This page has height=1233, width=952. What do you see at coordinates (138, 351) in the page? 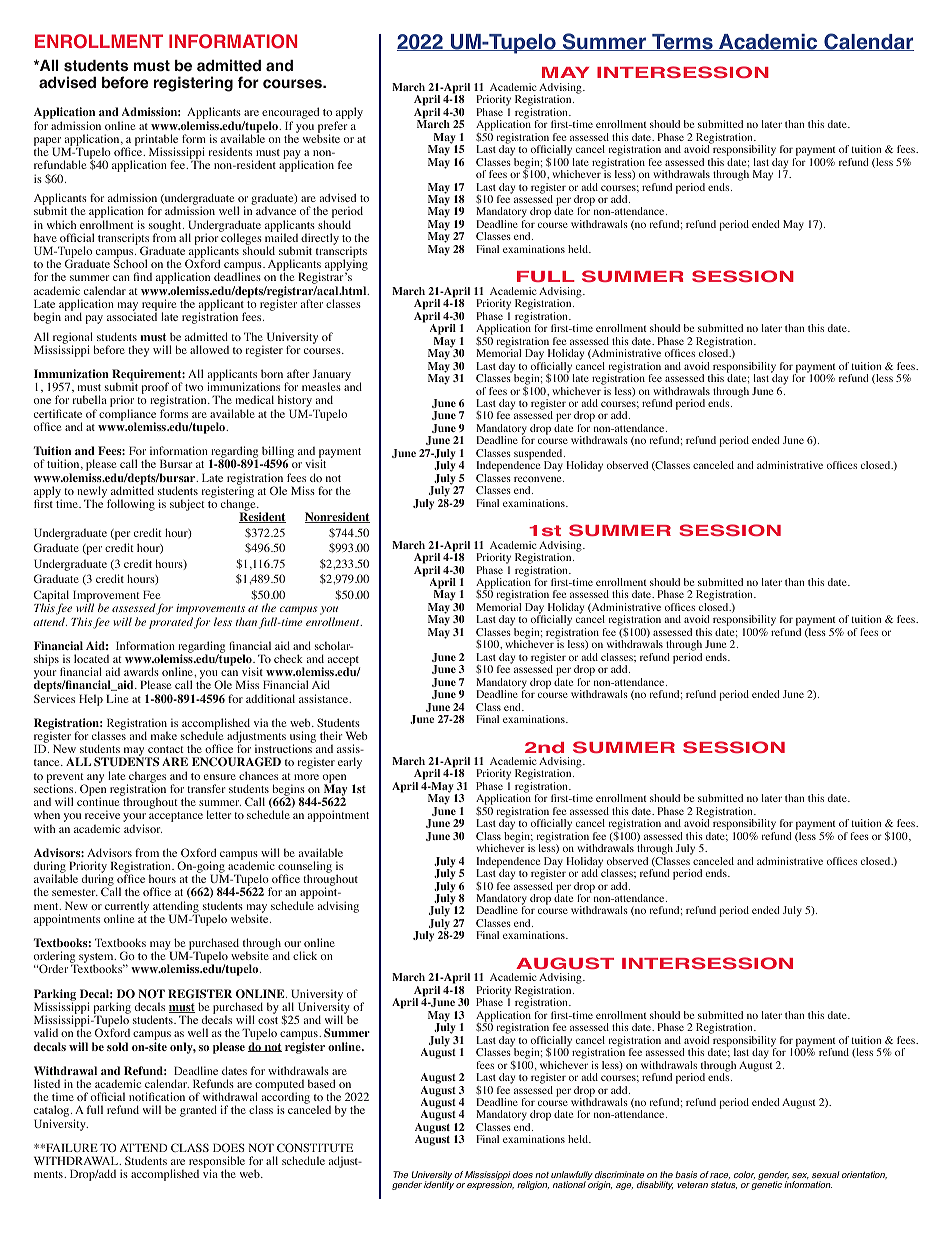
I see `they` at bounding box center [138, 351].
